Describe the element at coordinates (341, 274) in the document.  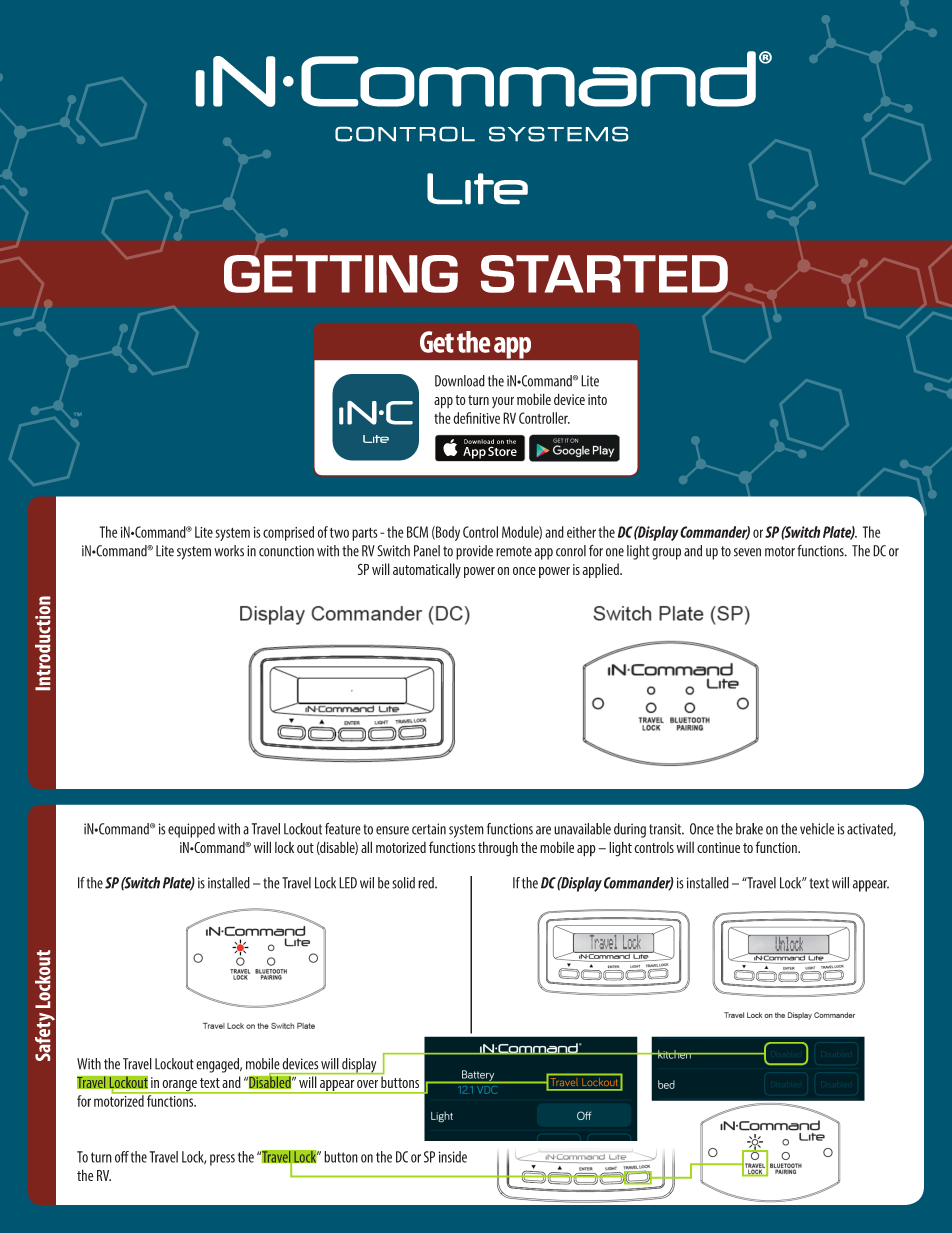
I see `GETTING` at that location.
